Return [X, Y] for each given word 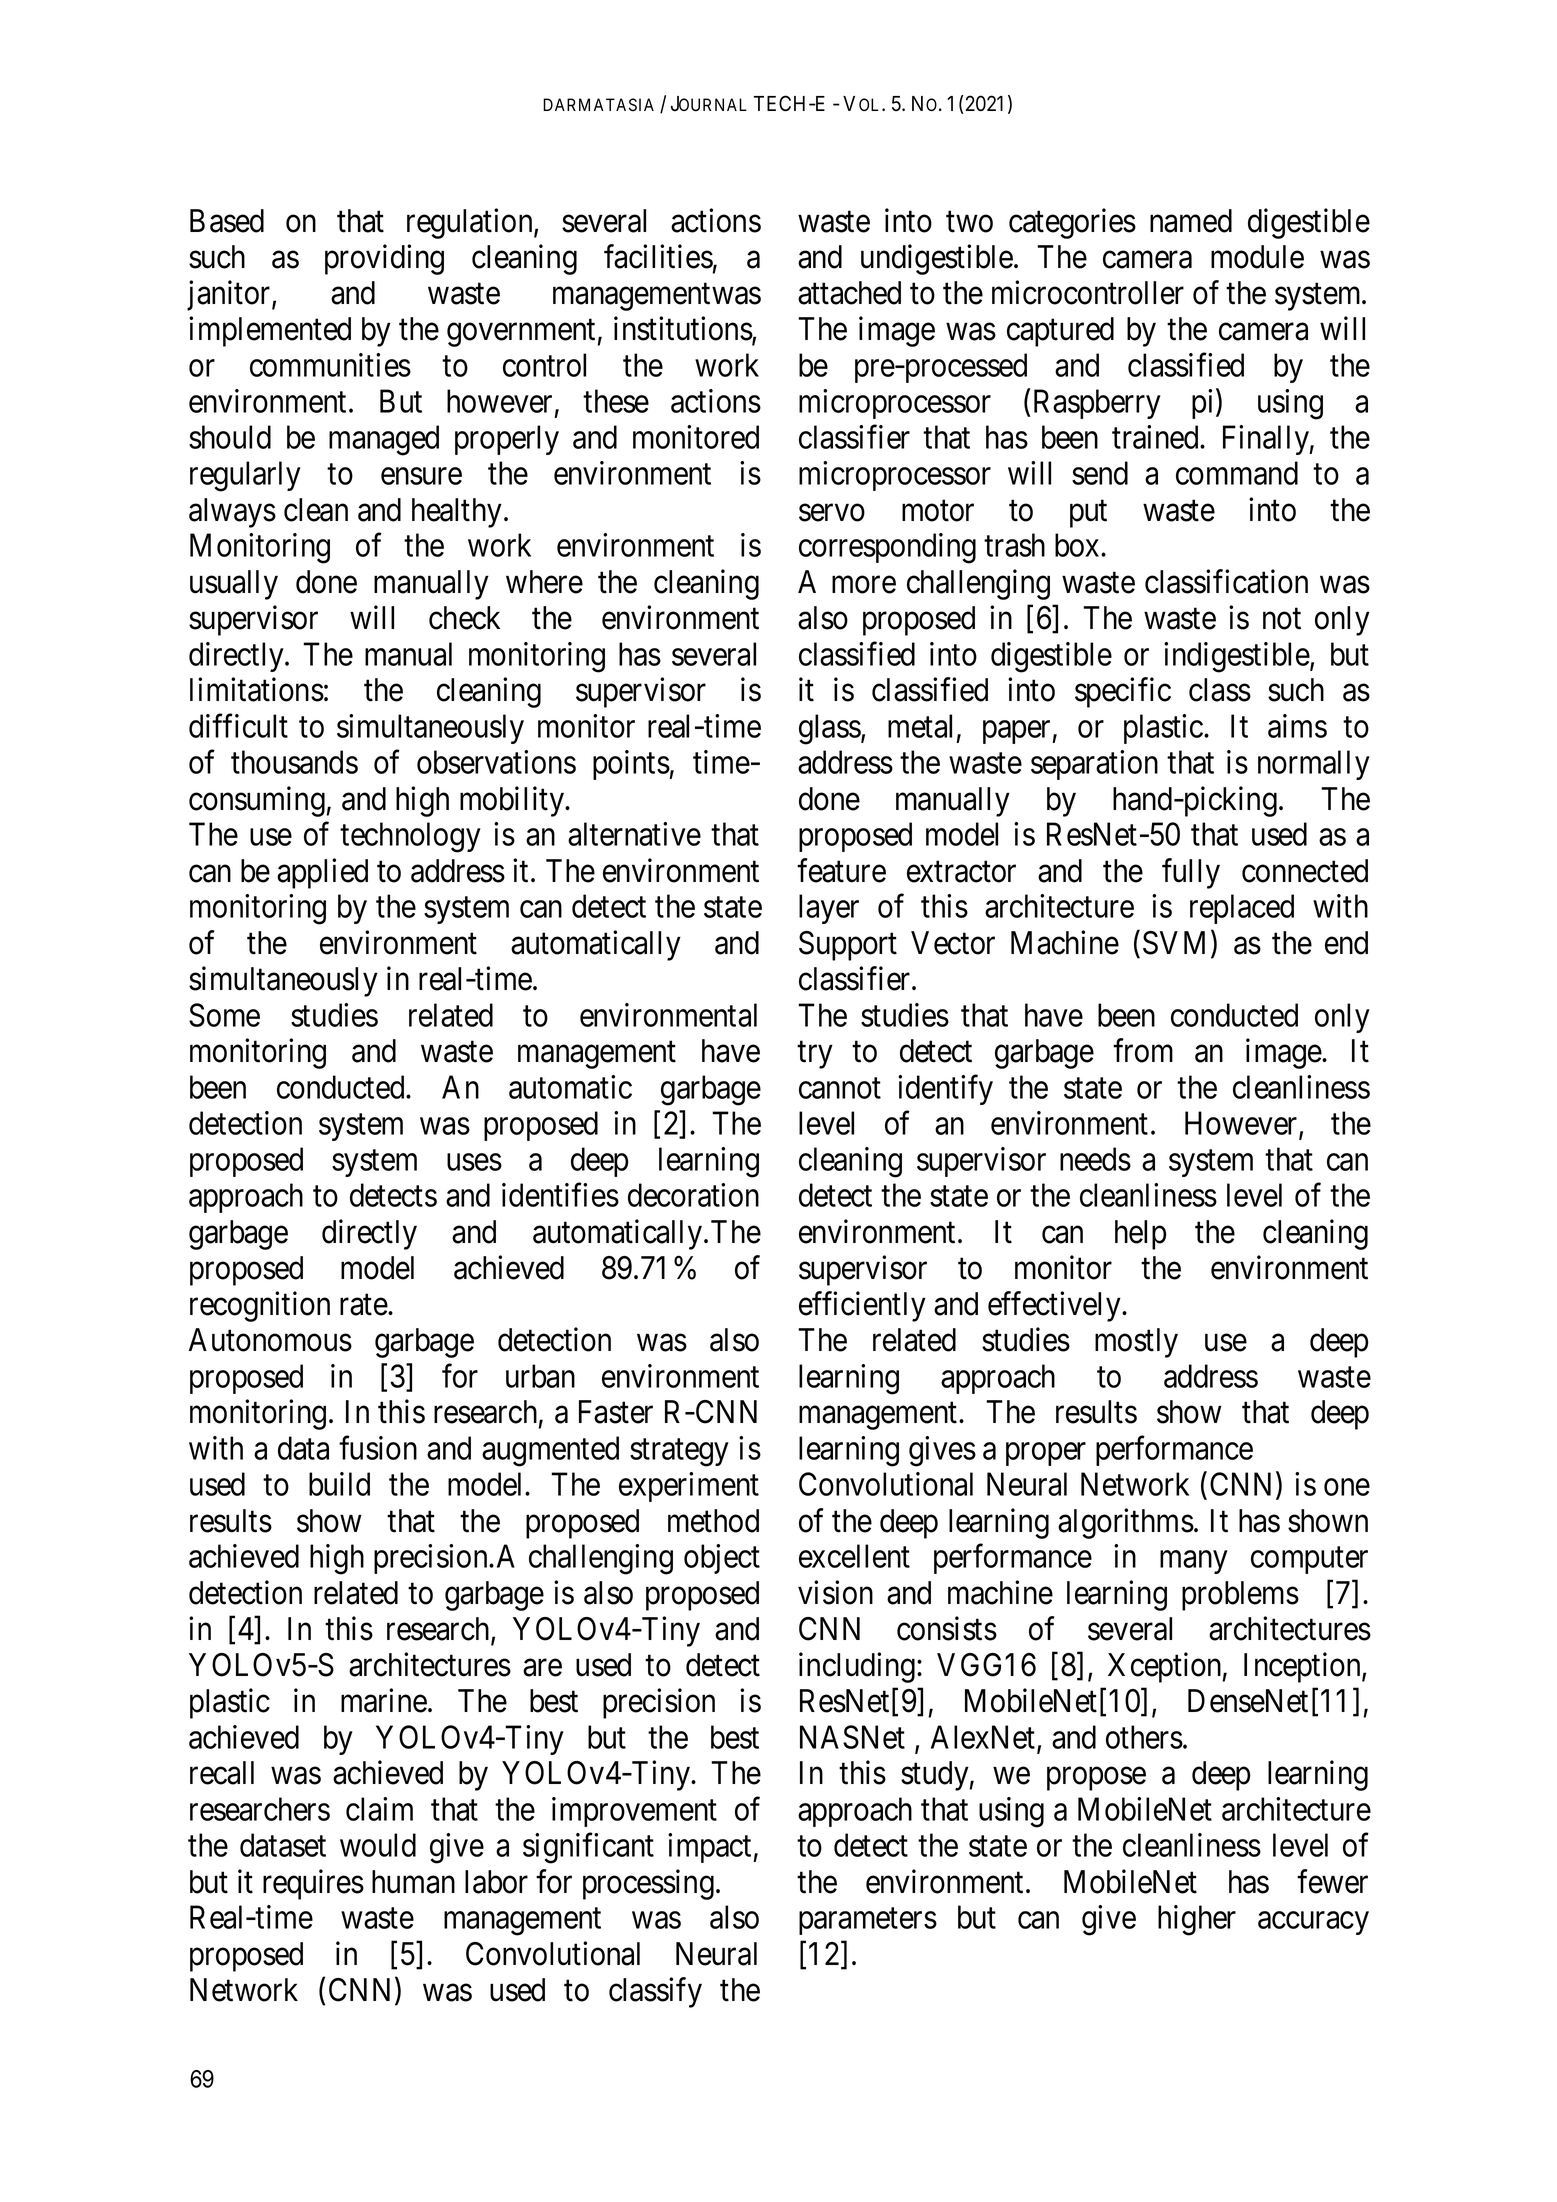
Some [224, 1015]
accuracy [1313, 1923]
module [1257, 257]
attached [849, 293]
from [1143, 1050]
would [378, 1845]
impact [711, 1848]
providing [384, 259]
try [815, 1055]
